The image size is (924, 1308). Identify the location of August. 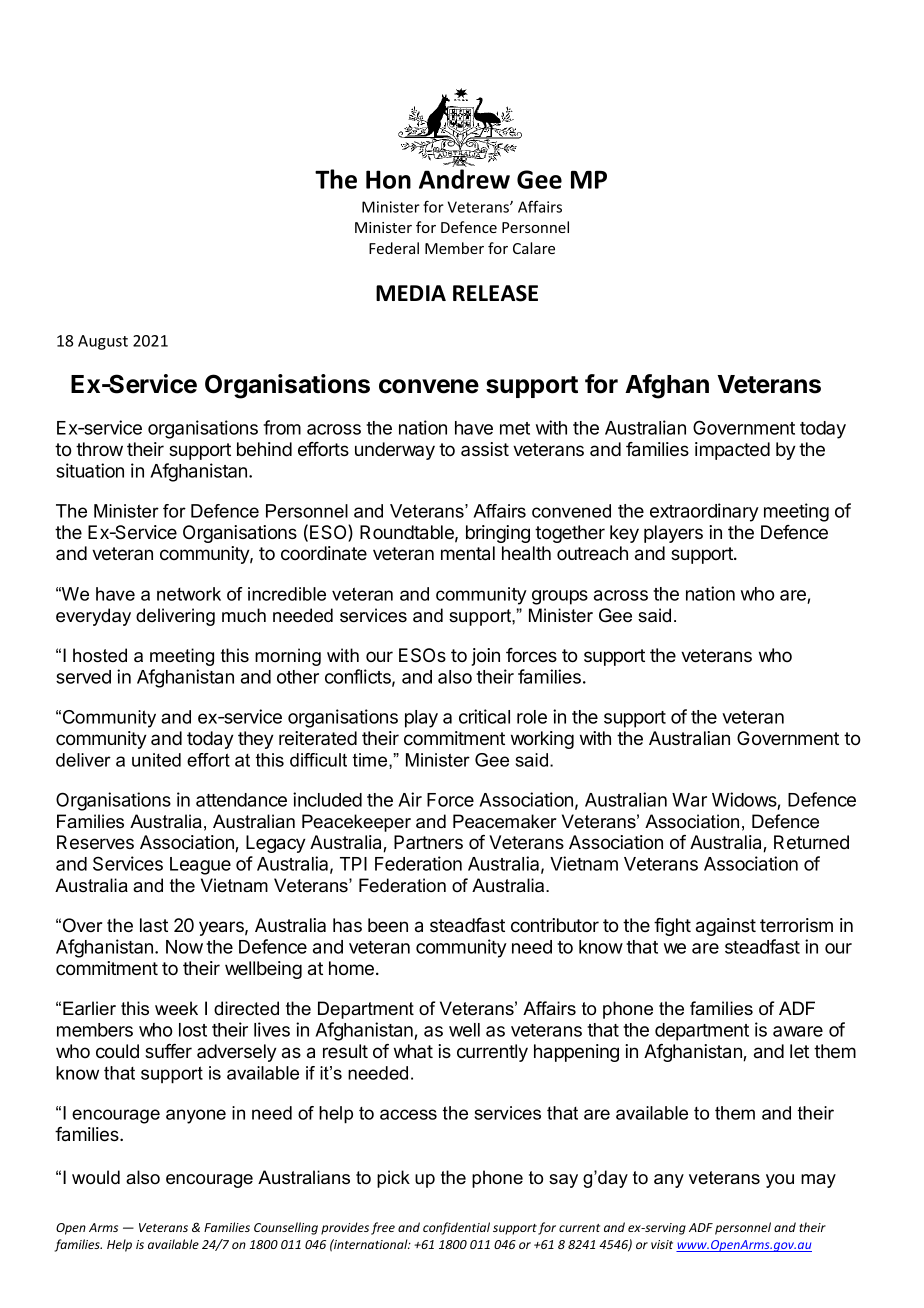
(103, 342).
